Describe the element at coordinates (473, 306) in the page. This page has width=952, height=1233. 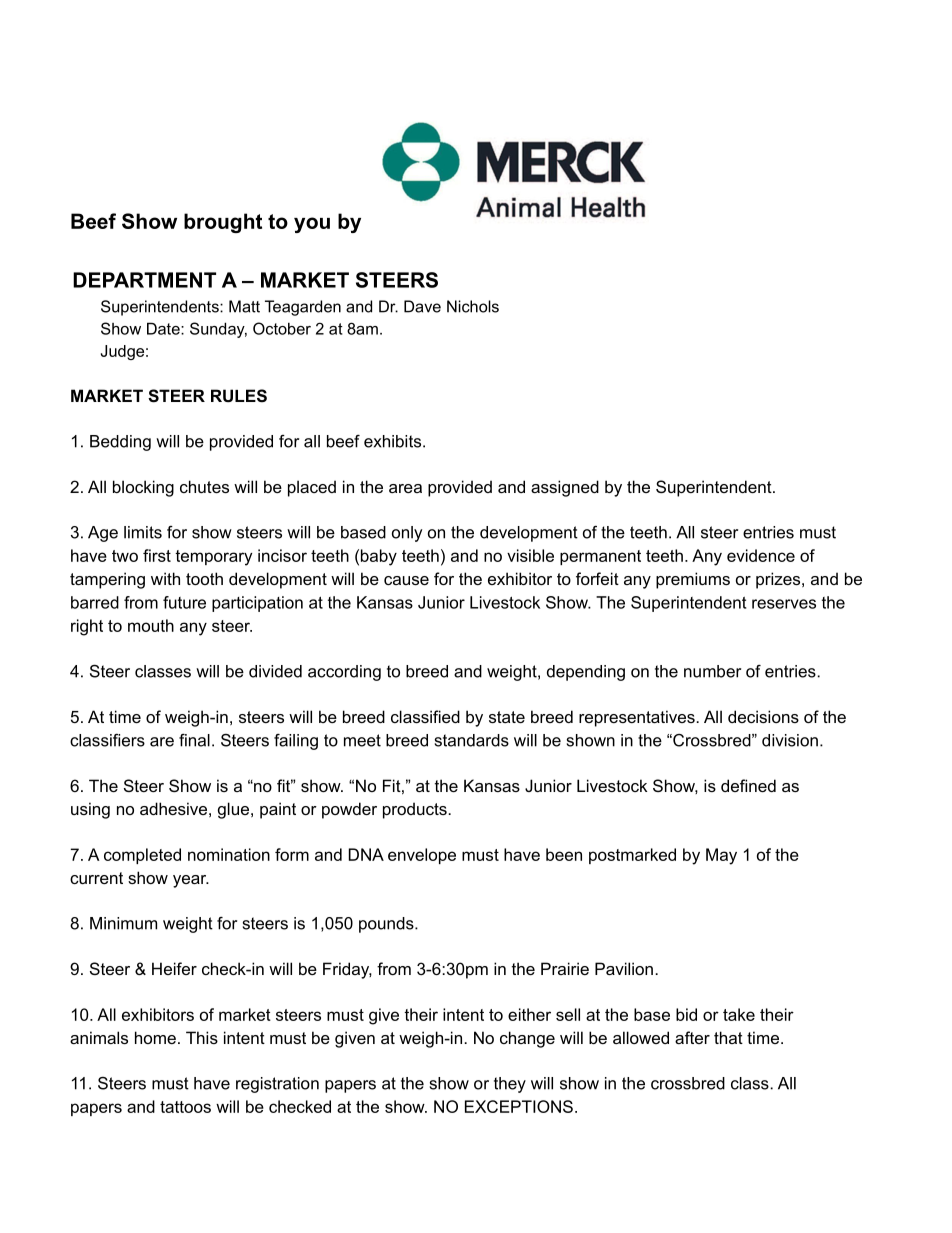
I see `Nichols` at that location.
